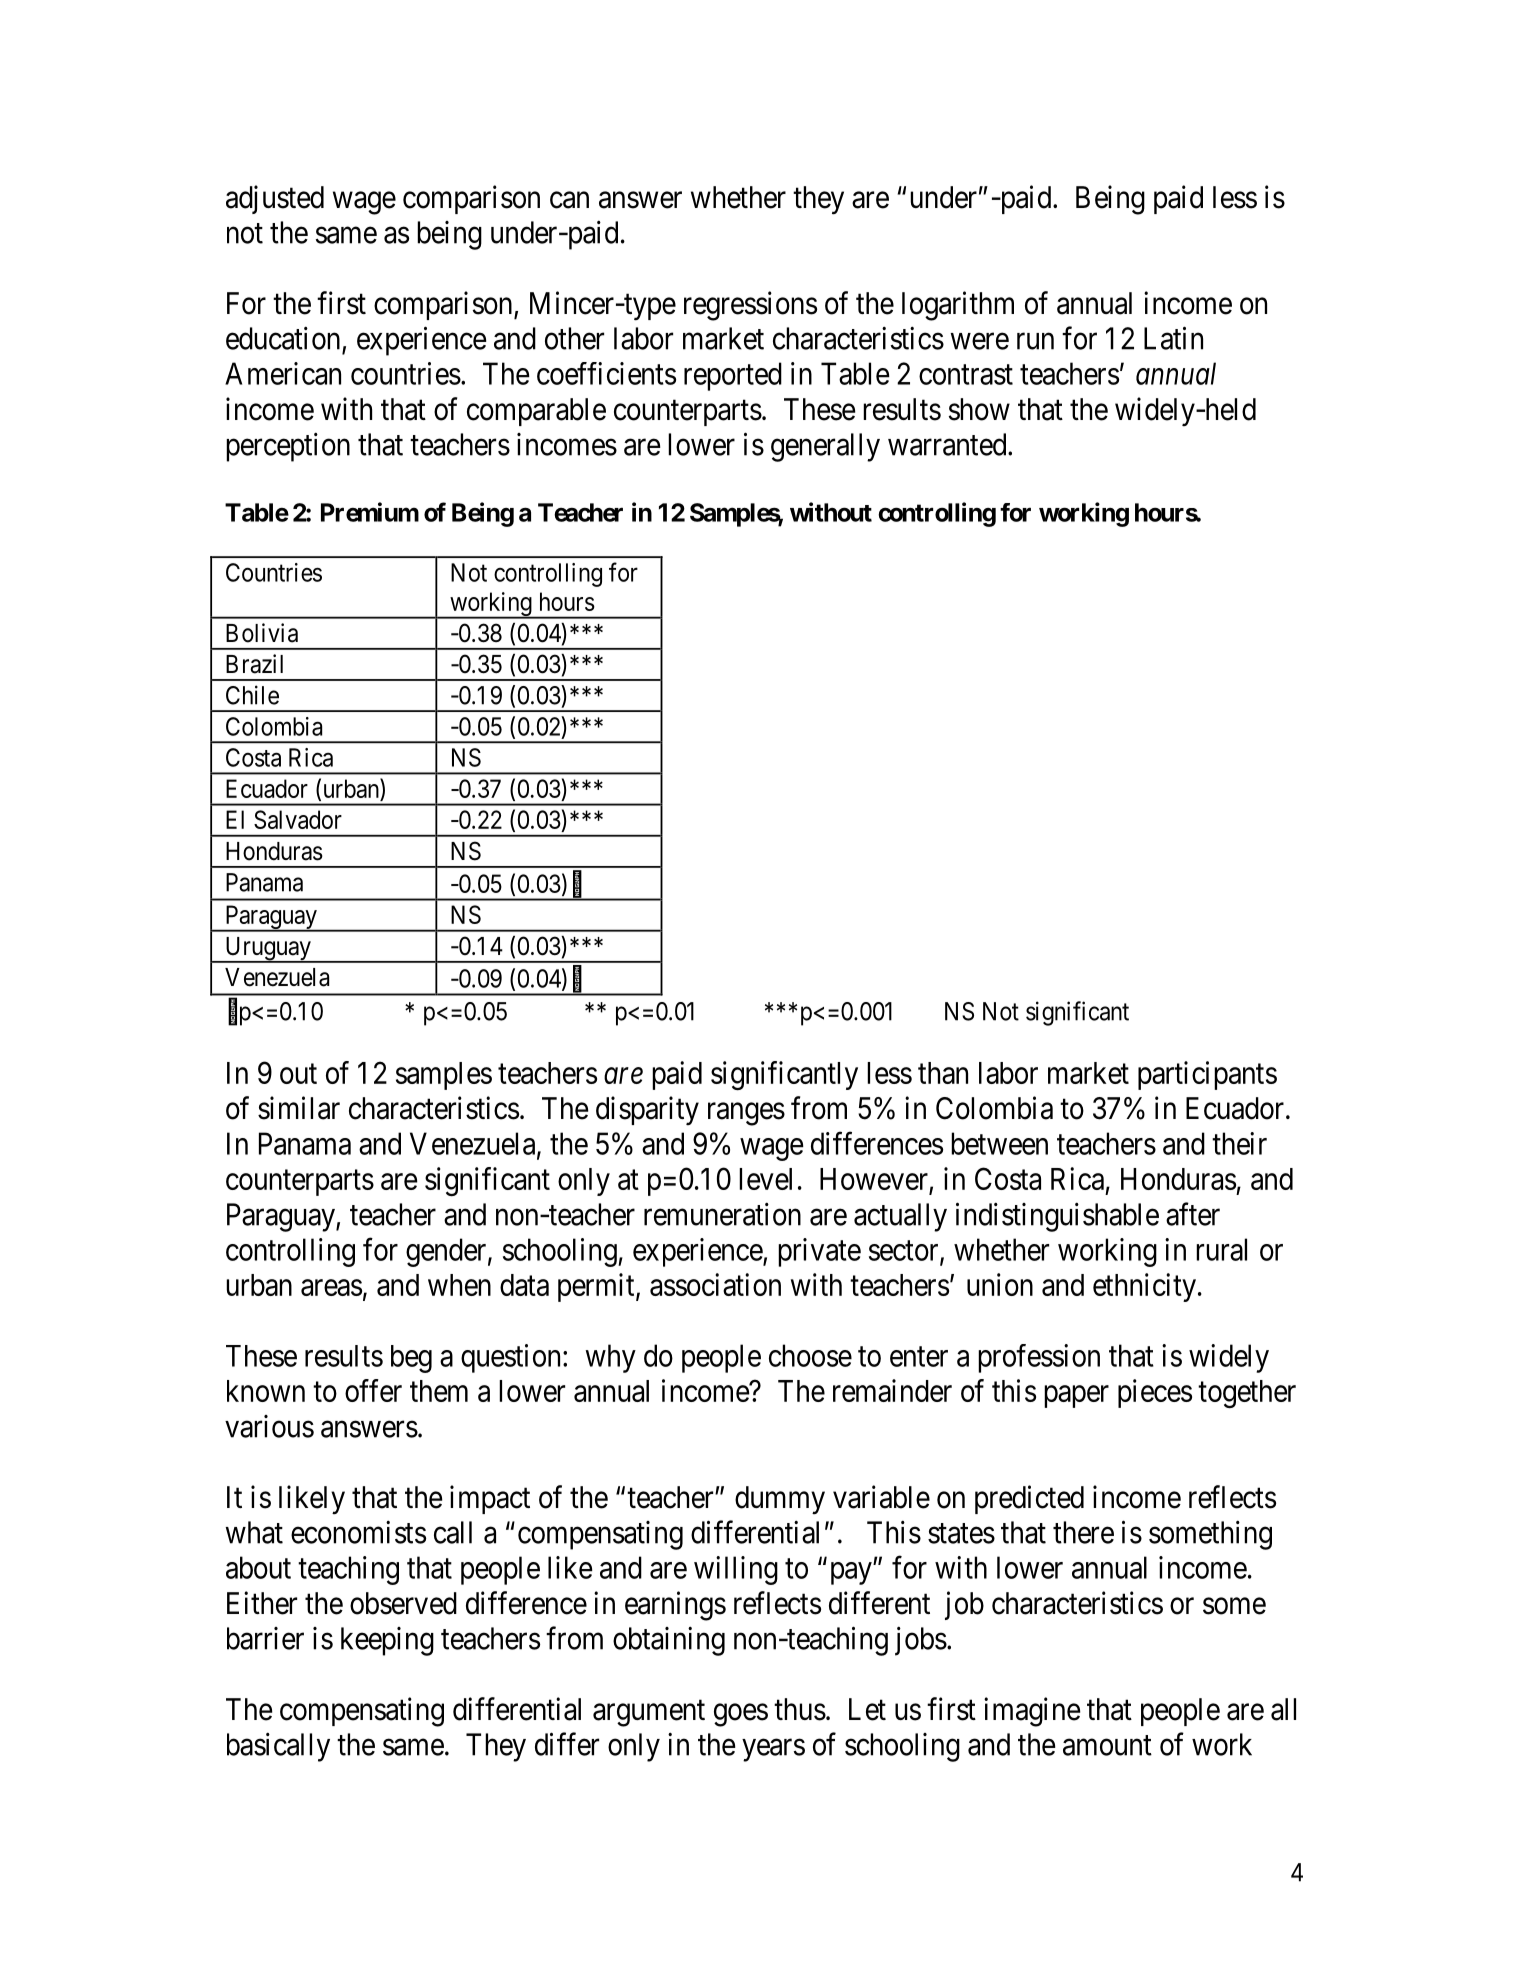 The image size is (1527, 1977). Describe the element at coordinates (948, 444) in the page. I see `warranted` at that location.
